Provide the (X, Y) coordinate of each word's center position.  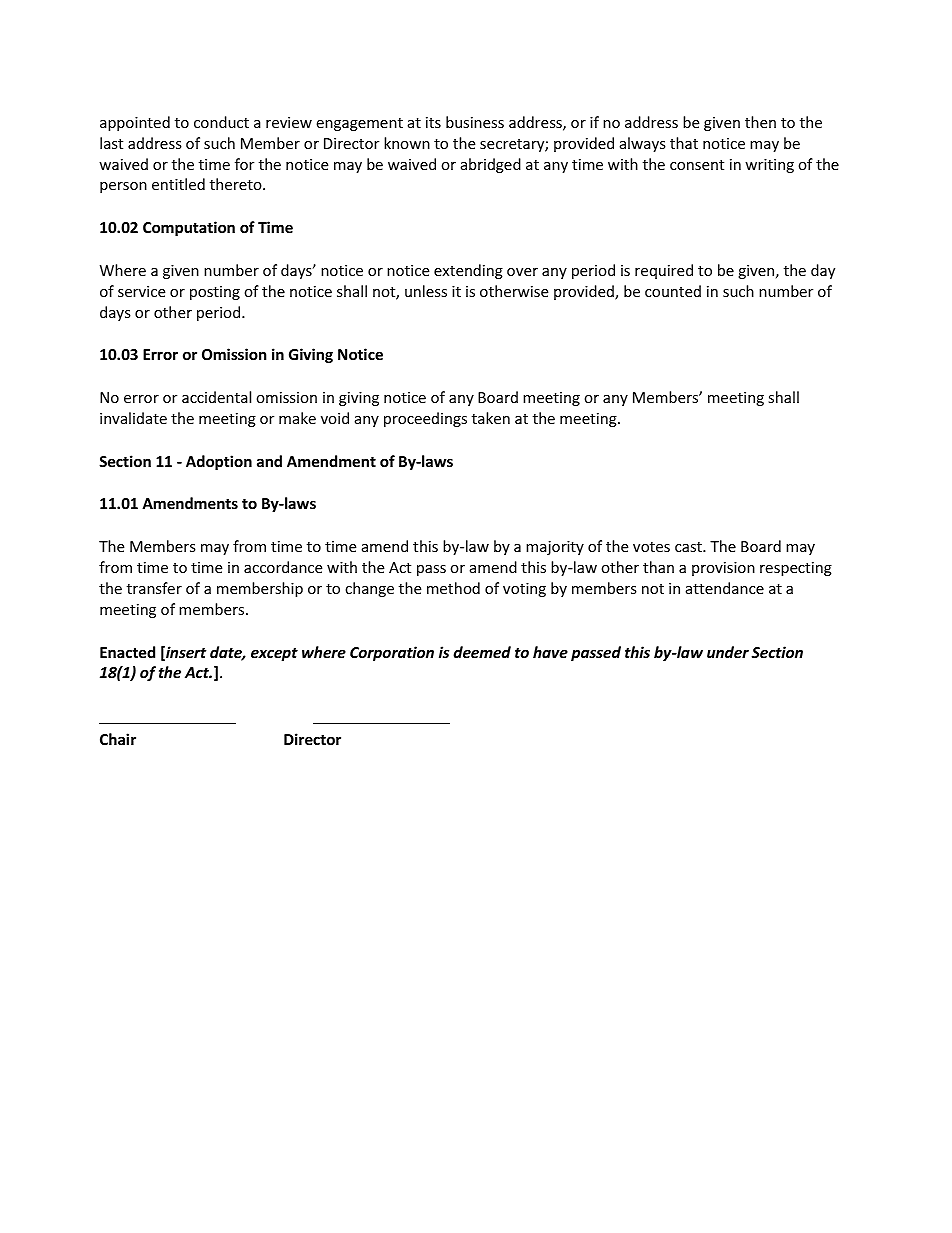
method (453, 588)
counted (673, 291)
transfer (154, 588)
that (684, 143)
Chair (118, 739)
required (664, 271)
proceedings (425, 419)
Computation (189, 228)
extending (468, 271)
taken (491, 418)
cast (689, 547)
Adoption (219, 462)
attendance (725, 588)
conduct (221, 122)
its (433, 122)
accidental (216, 397)
